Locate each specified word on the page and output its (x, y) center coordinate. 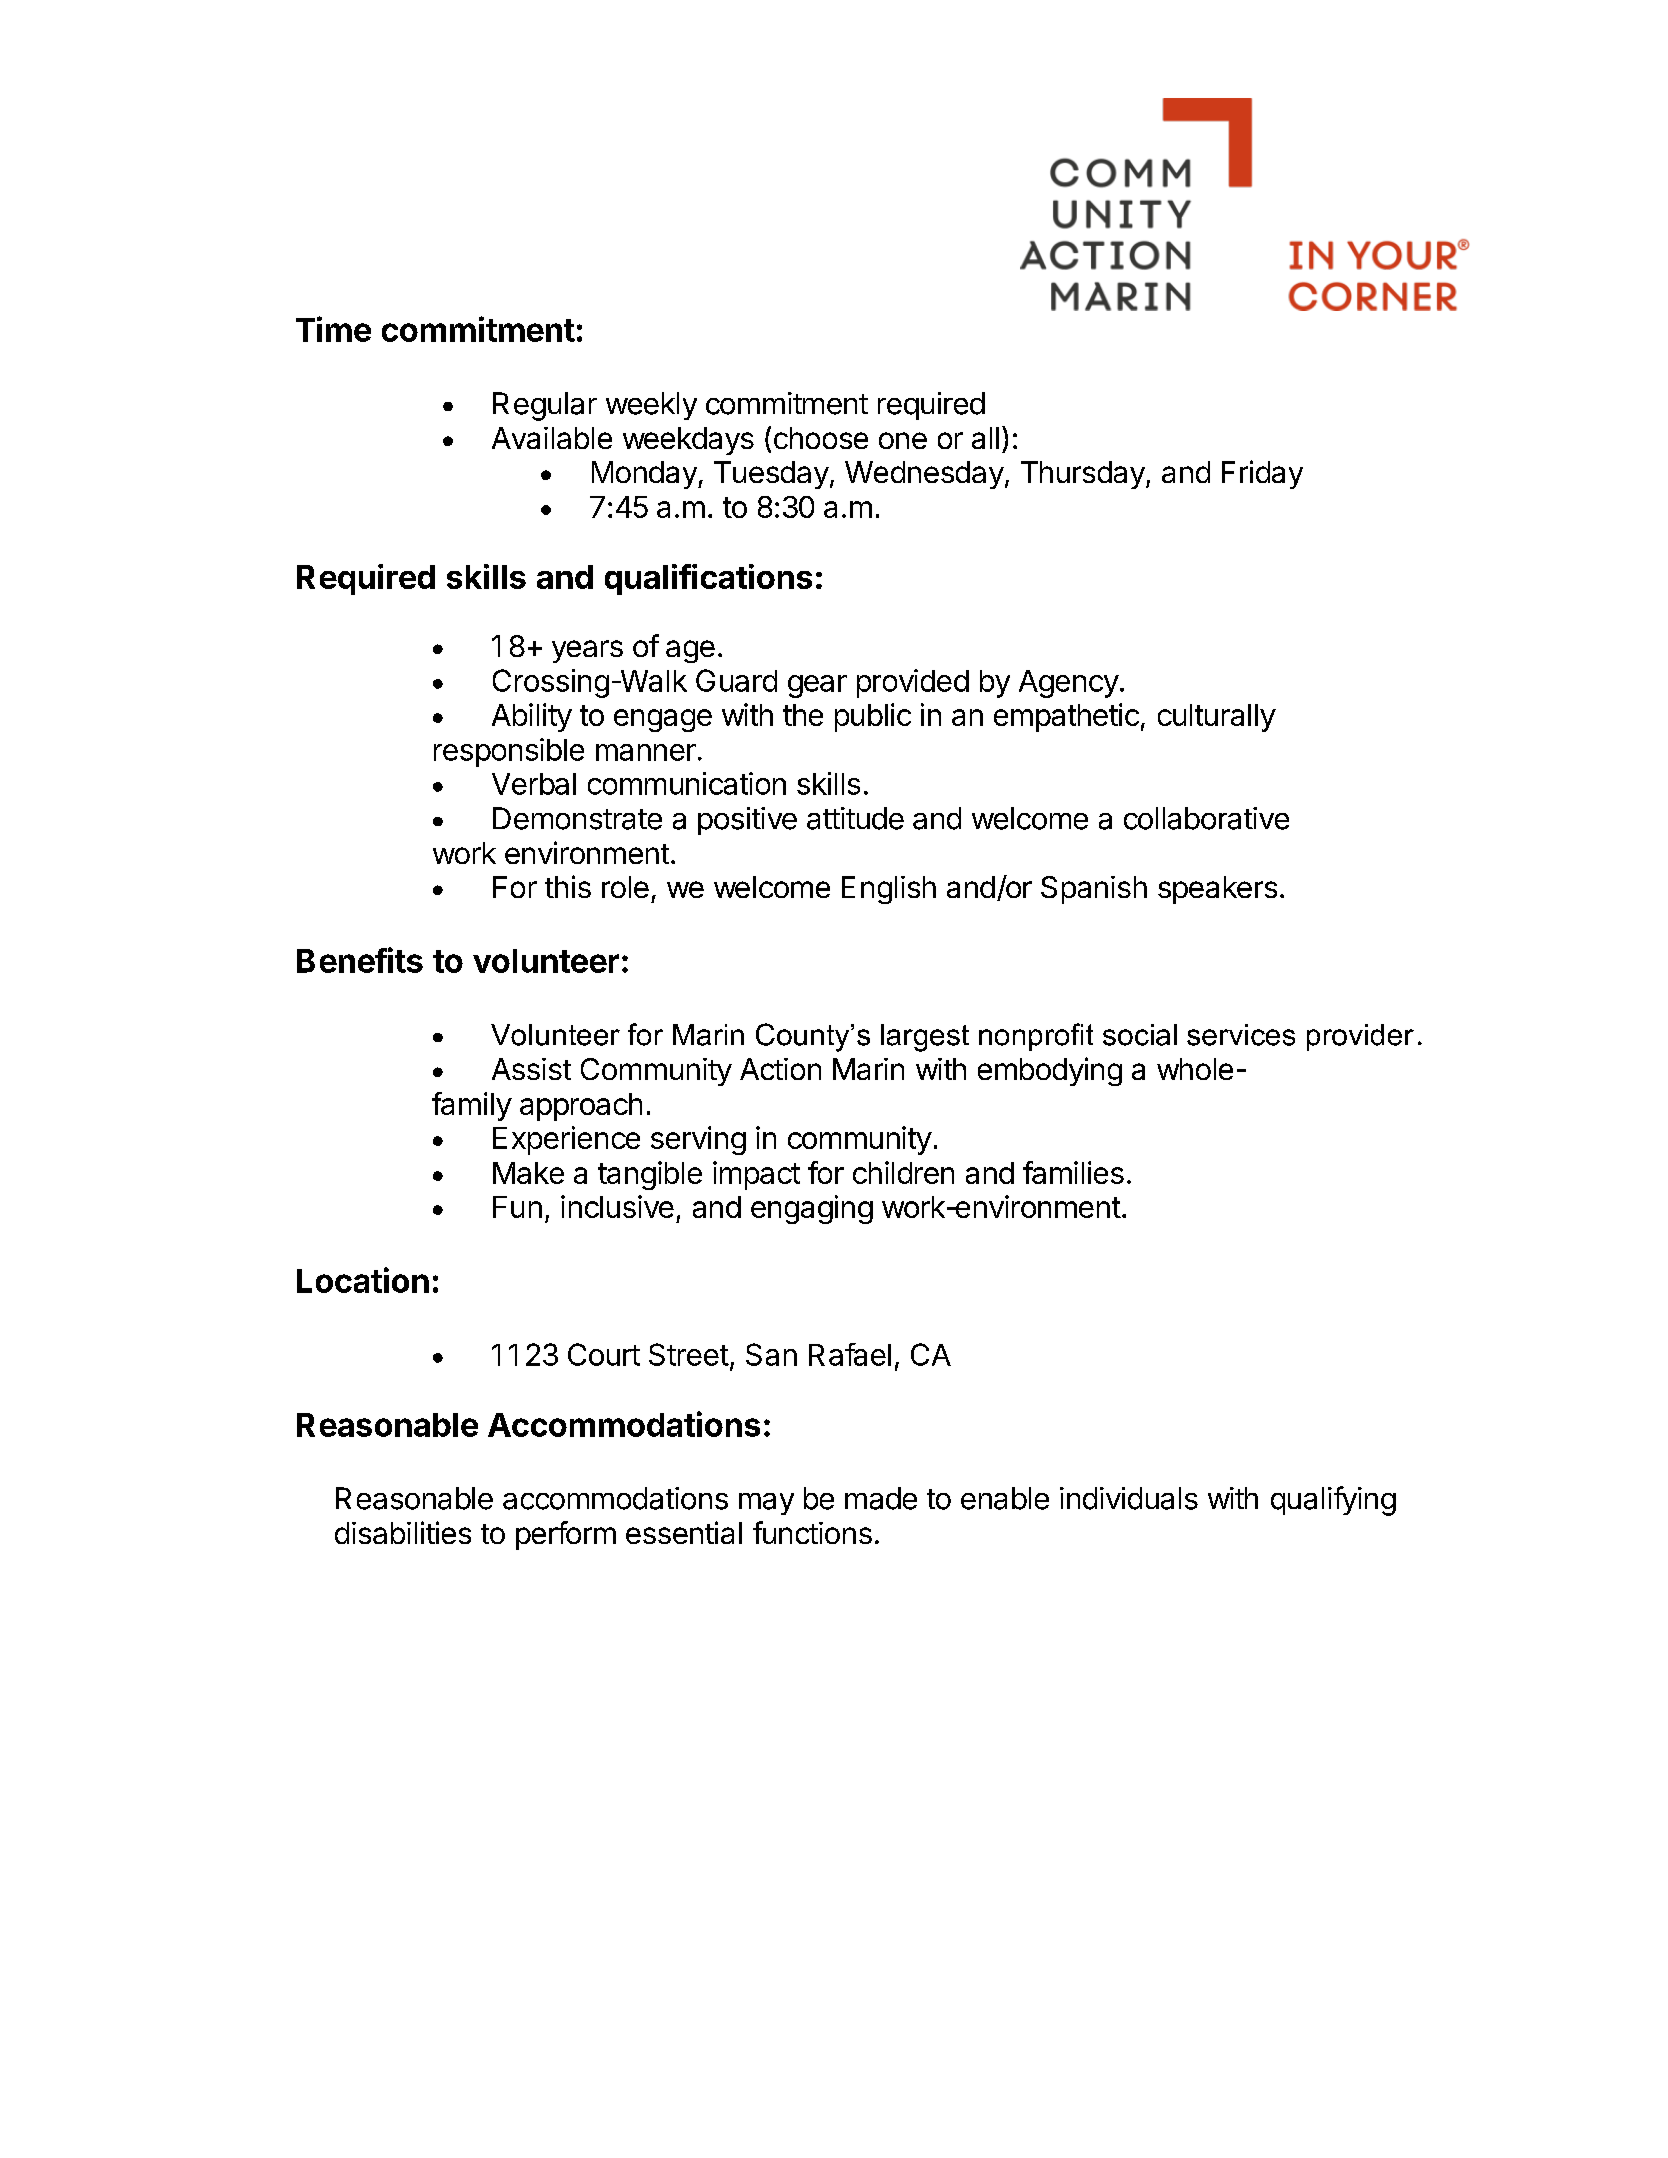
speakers (1217, 890)
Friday (1262, 474)
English (889, 890)
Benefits (360, 960)
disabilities (403, 1532)
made (881, 1498)
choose (821, 438)
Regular (545, 406)
